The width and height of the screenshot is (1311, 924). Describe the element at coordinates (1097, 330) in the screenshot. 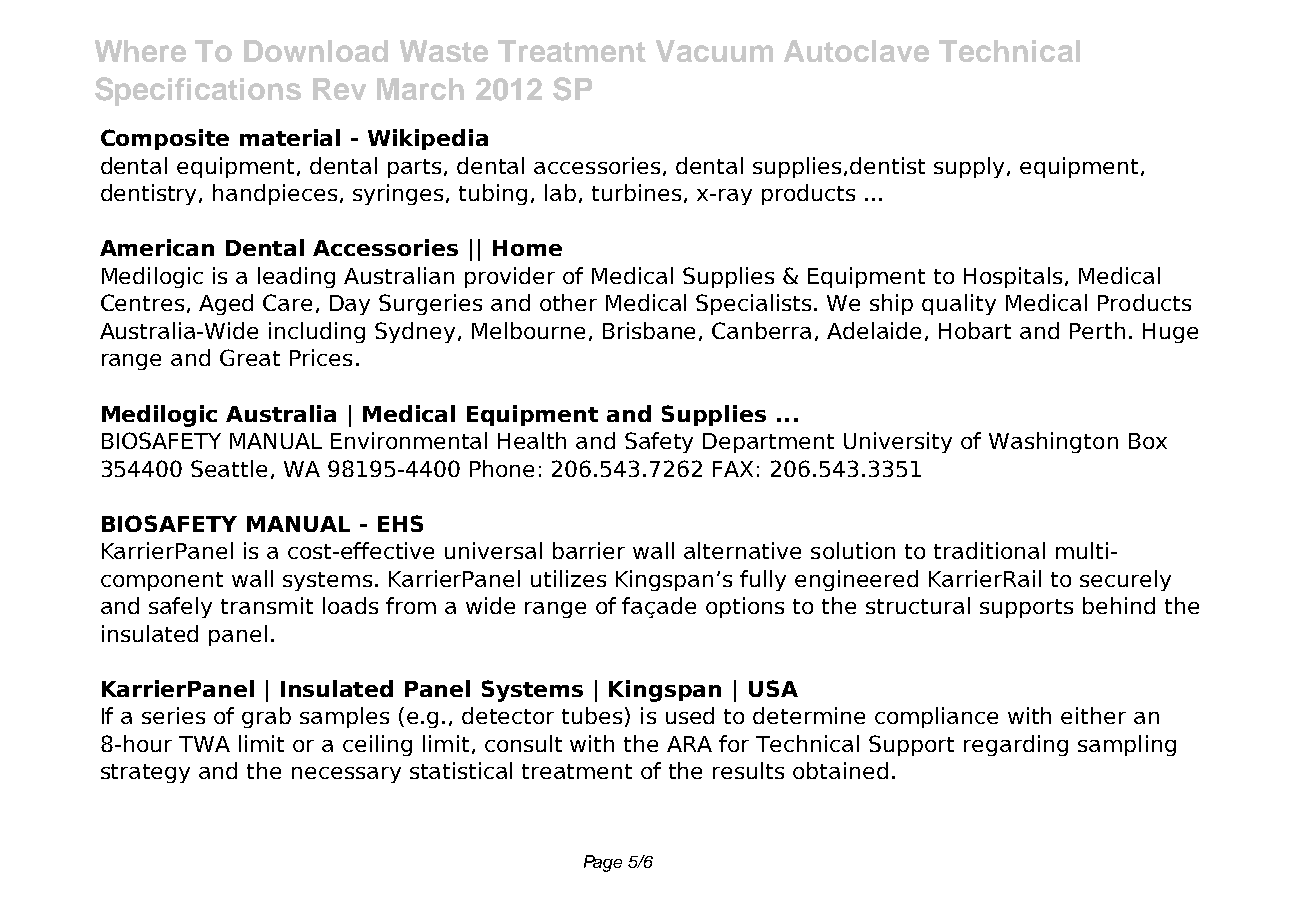

I see `Perth` at that location.
